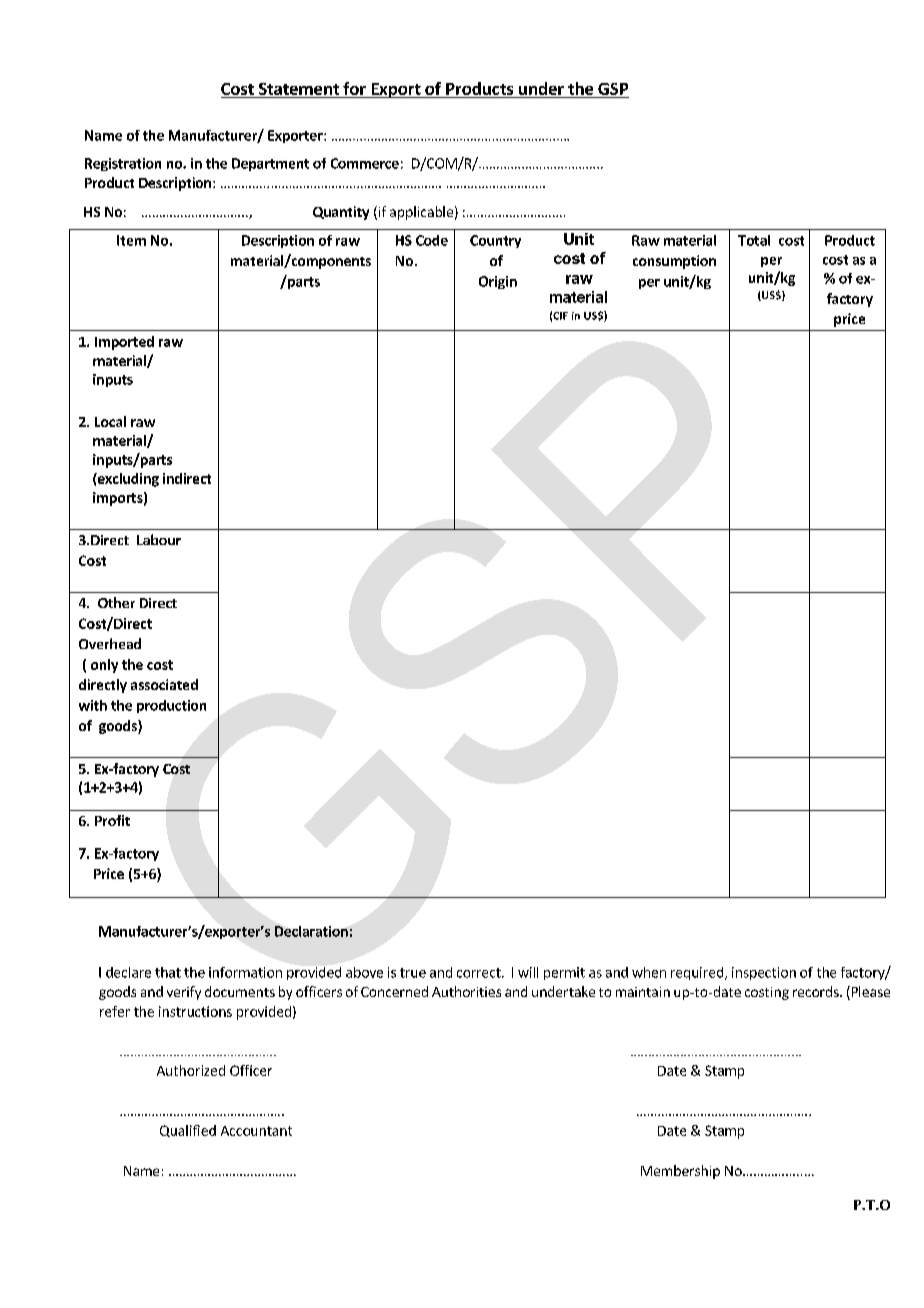  What do you see at coordinates (188, 1131) in the screenshot?
I see `Qualified` at bounding box center [188, 1131].
